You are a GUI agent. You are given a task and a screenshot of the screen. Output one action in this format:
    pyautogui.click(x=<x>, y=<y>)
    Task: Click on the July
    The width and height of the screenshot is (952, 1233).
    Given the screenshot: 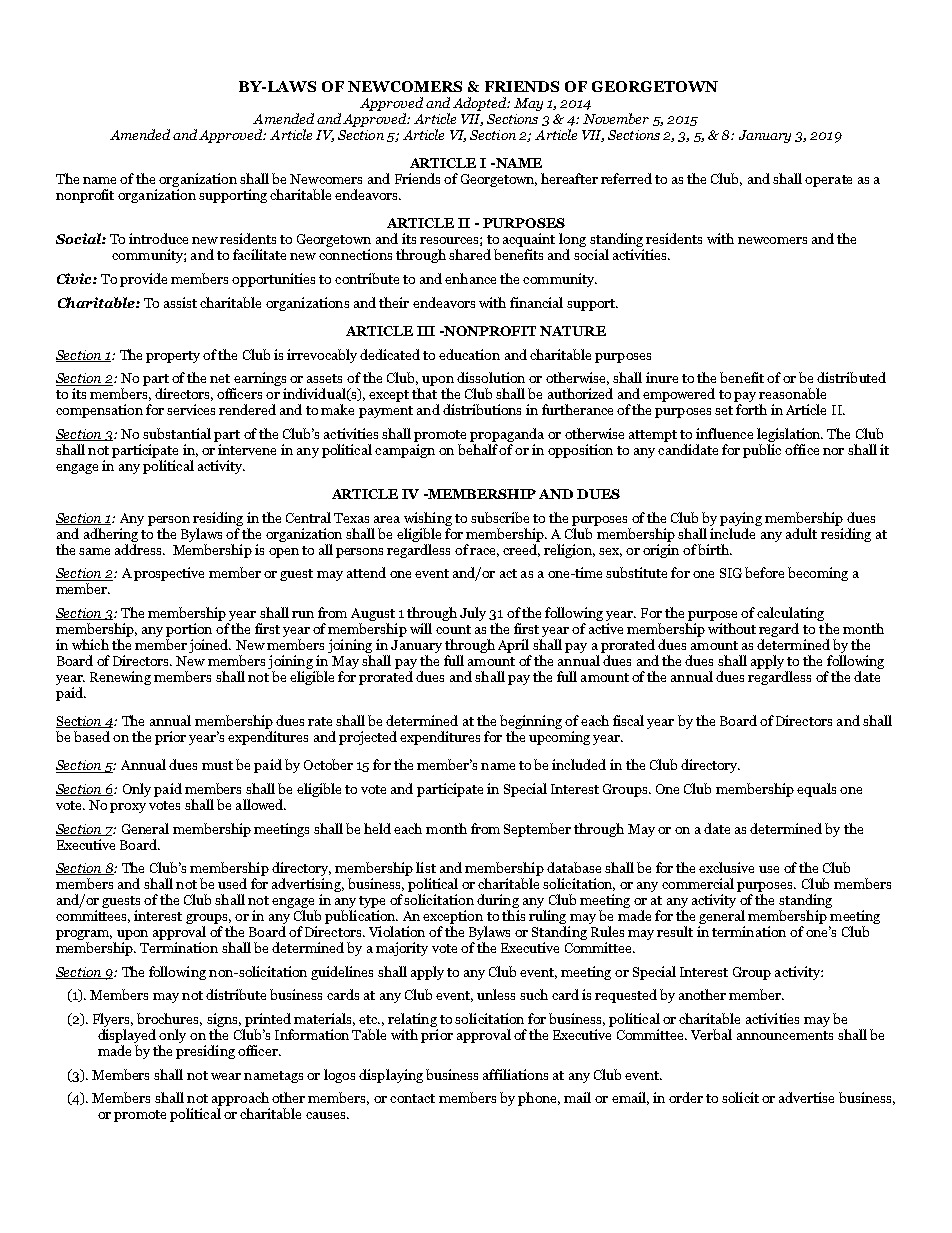 What is the action you would take?
    pyautogui.click(x=473, y=614)
